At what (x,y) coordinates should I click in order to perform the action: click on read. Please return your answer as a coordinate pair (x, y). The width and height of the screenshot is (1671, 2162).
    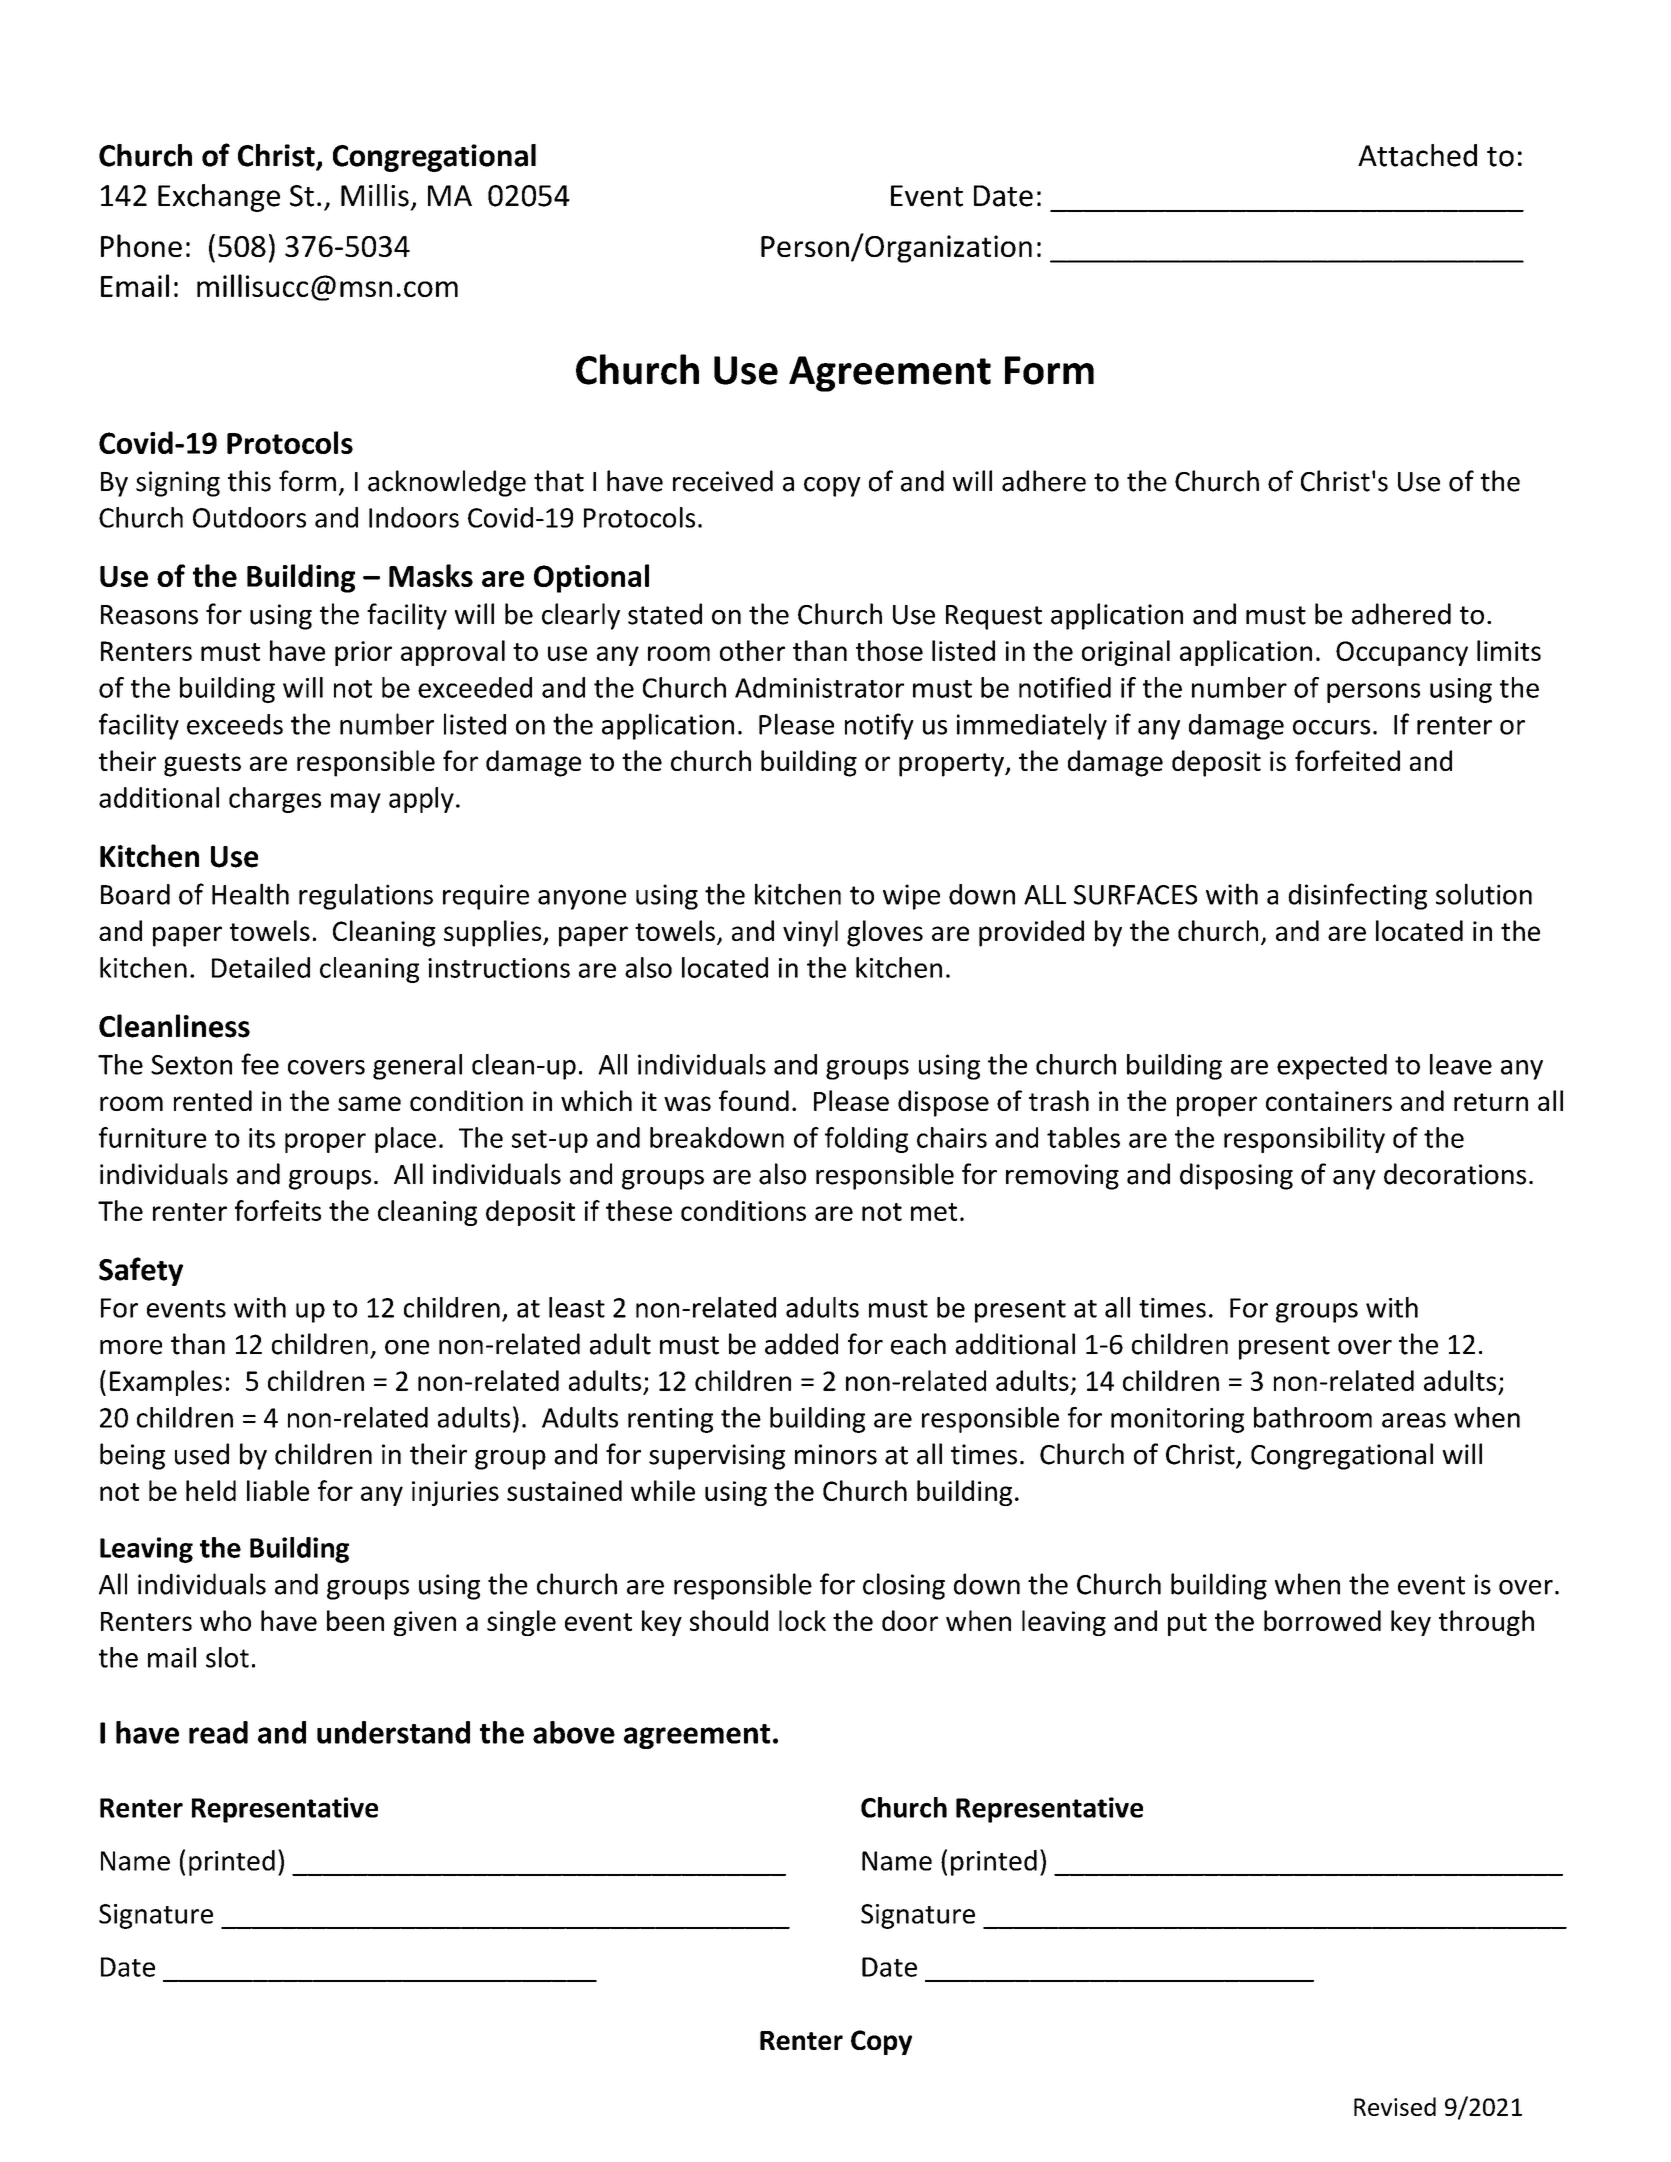
    Looking at the image, I should click on (218, 1732).
